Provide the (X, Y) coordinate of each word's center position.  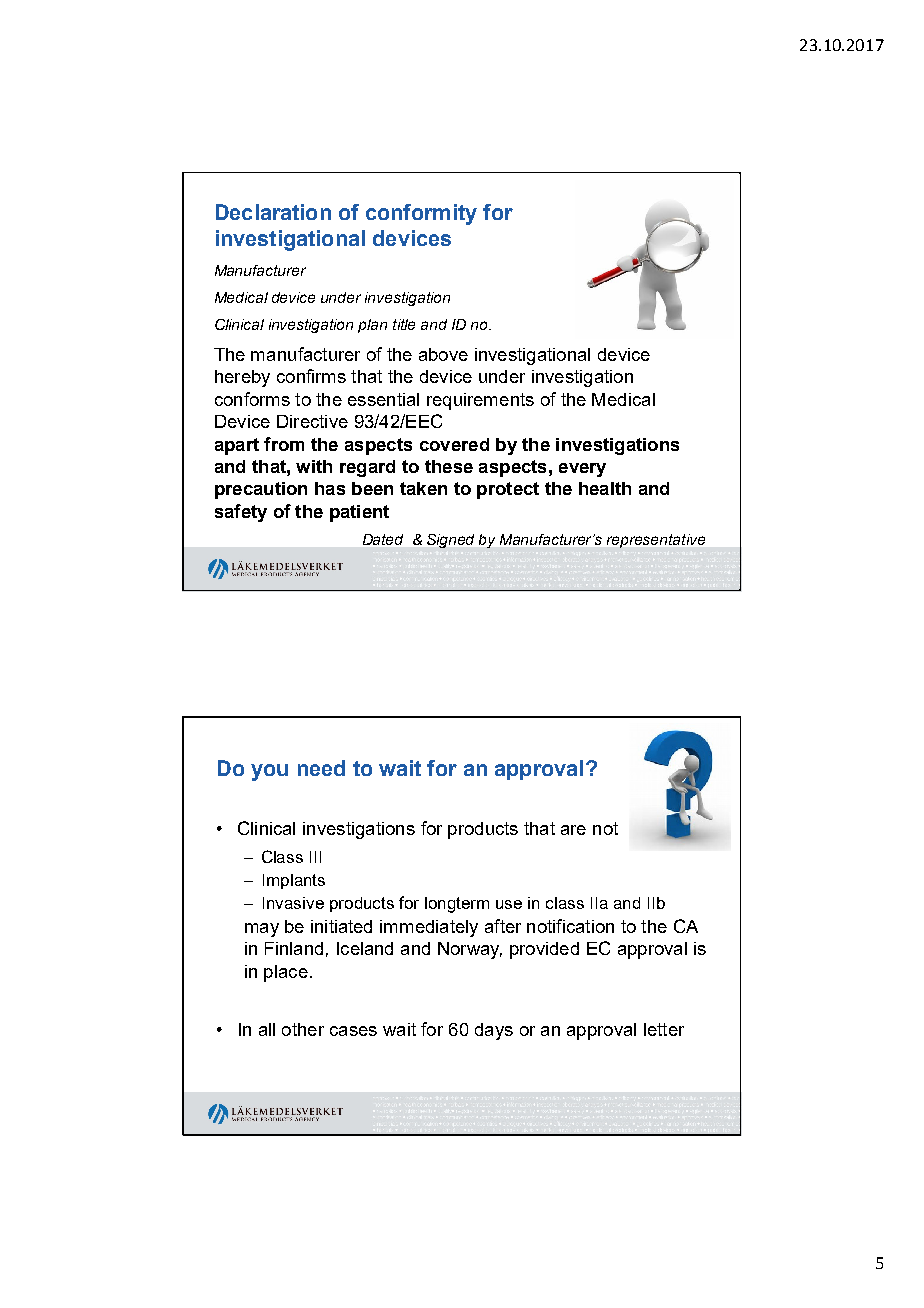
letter (664, 1029)
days (494, 1031)
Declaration (273, 212)
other (303, 1029)
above (443, 354)
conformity (421, 214)
